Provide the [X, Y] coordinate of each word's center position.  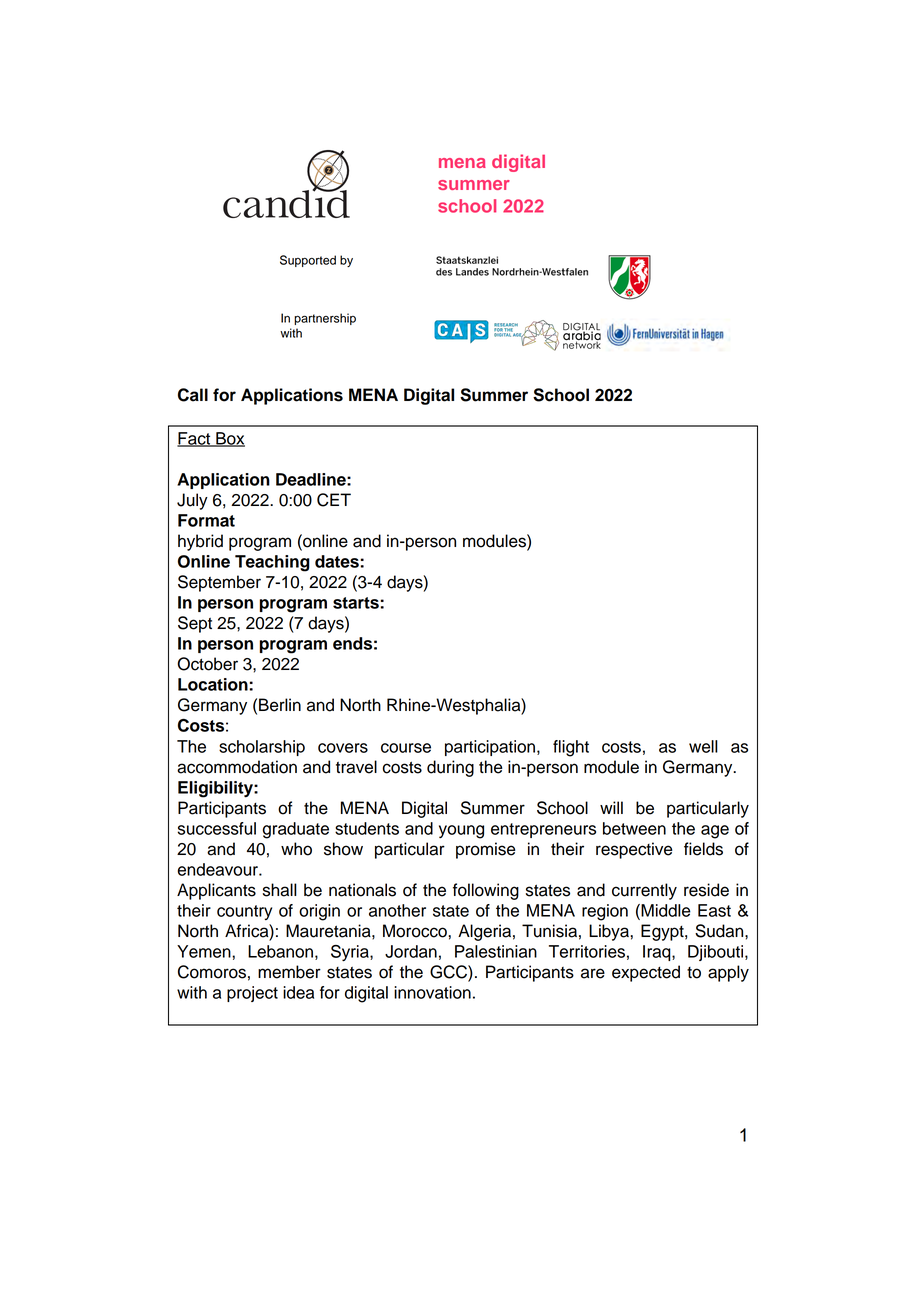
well [703, 746]
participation [491, 748]
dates [338, 561]
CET [334, 500]
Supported [308, 261]
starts [357, 603]
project [252, 994]
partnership [325, 319]
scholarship [262, 748]
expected [646, 973]
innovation [432, 992]
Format [206, 520]
